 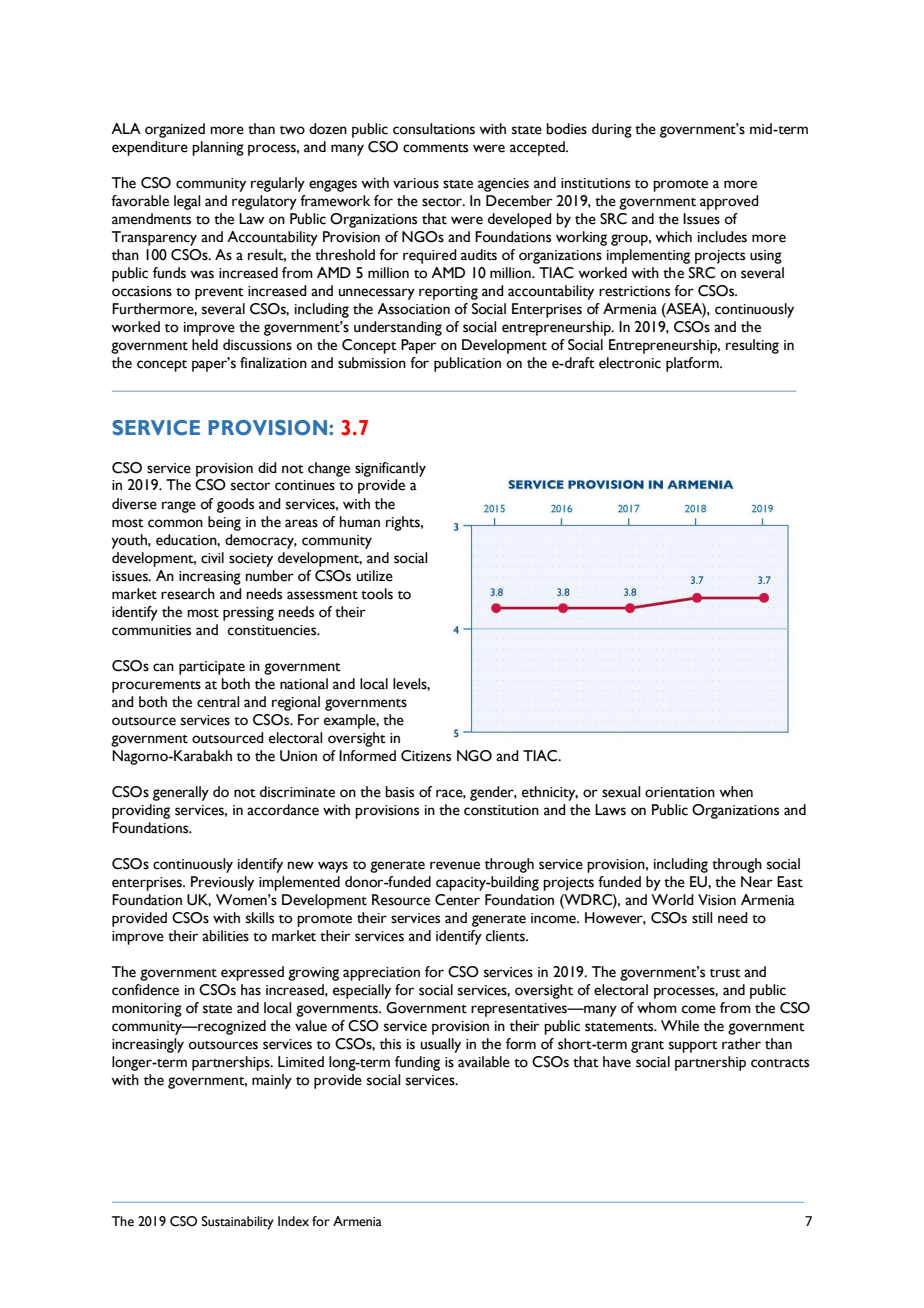 I want to click on Citizens, so click(x=426, y=756).
